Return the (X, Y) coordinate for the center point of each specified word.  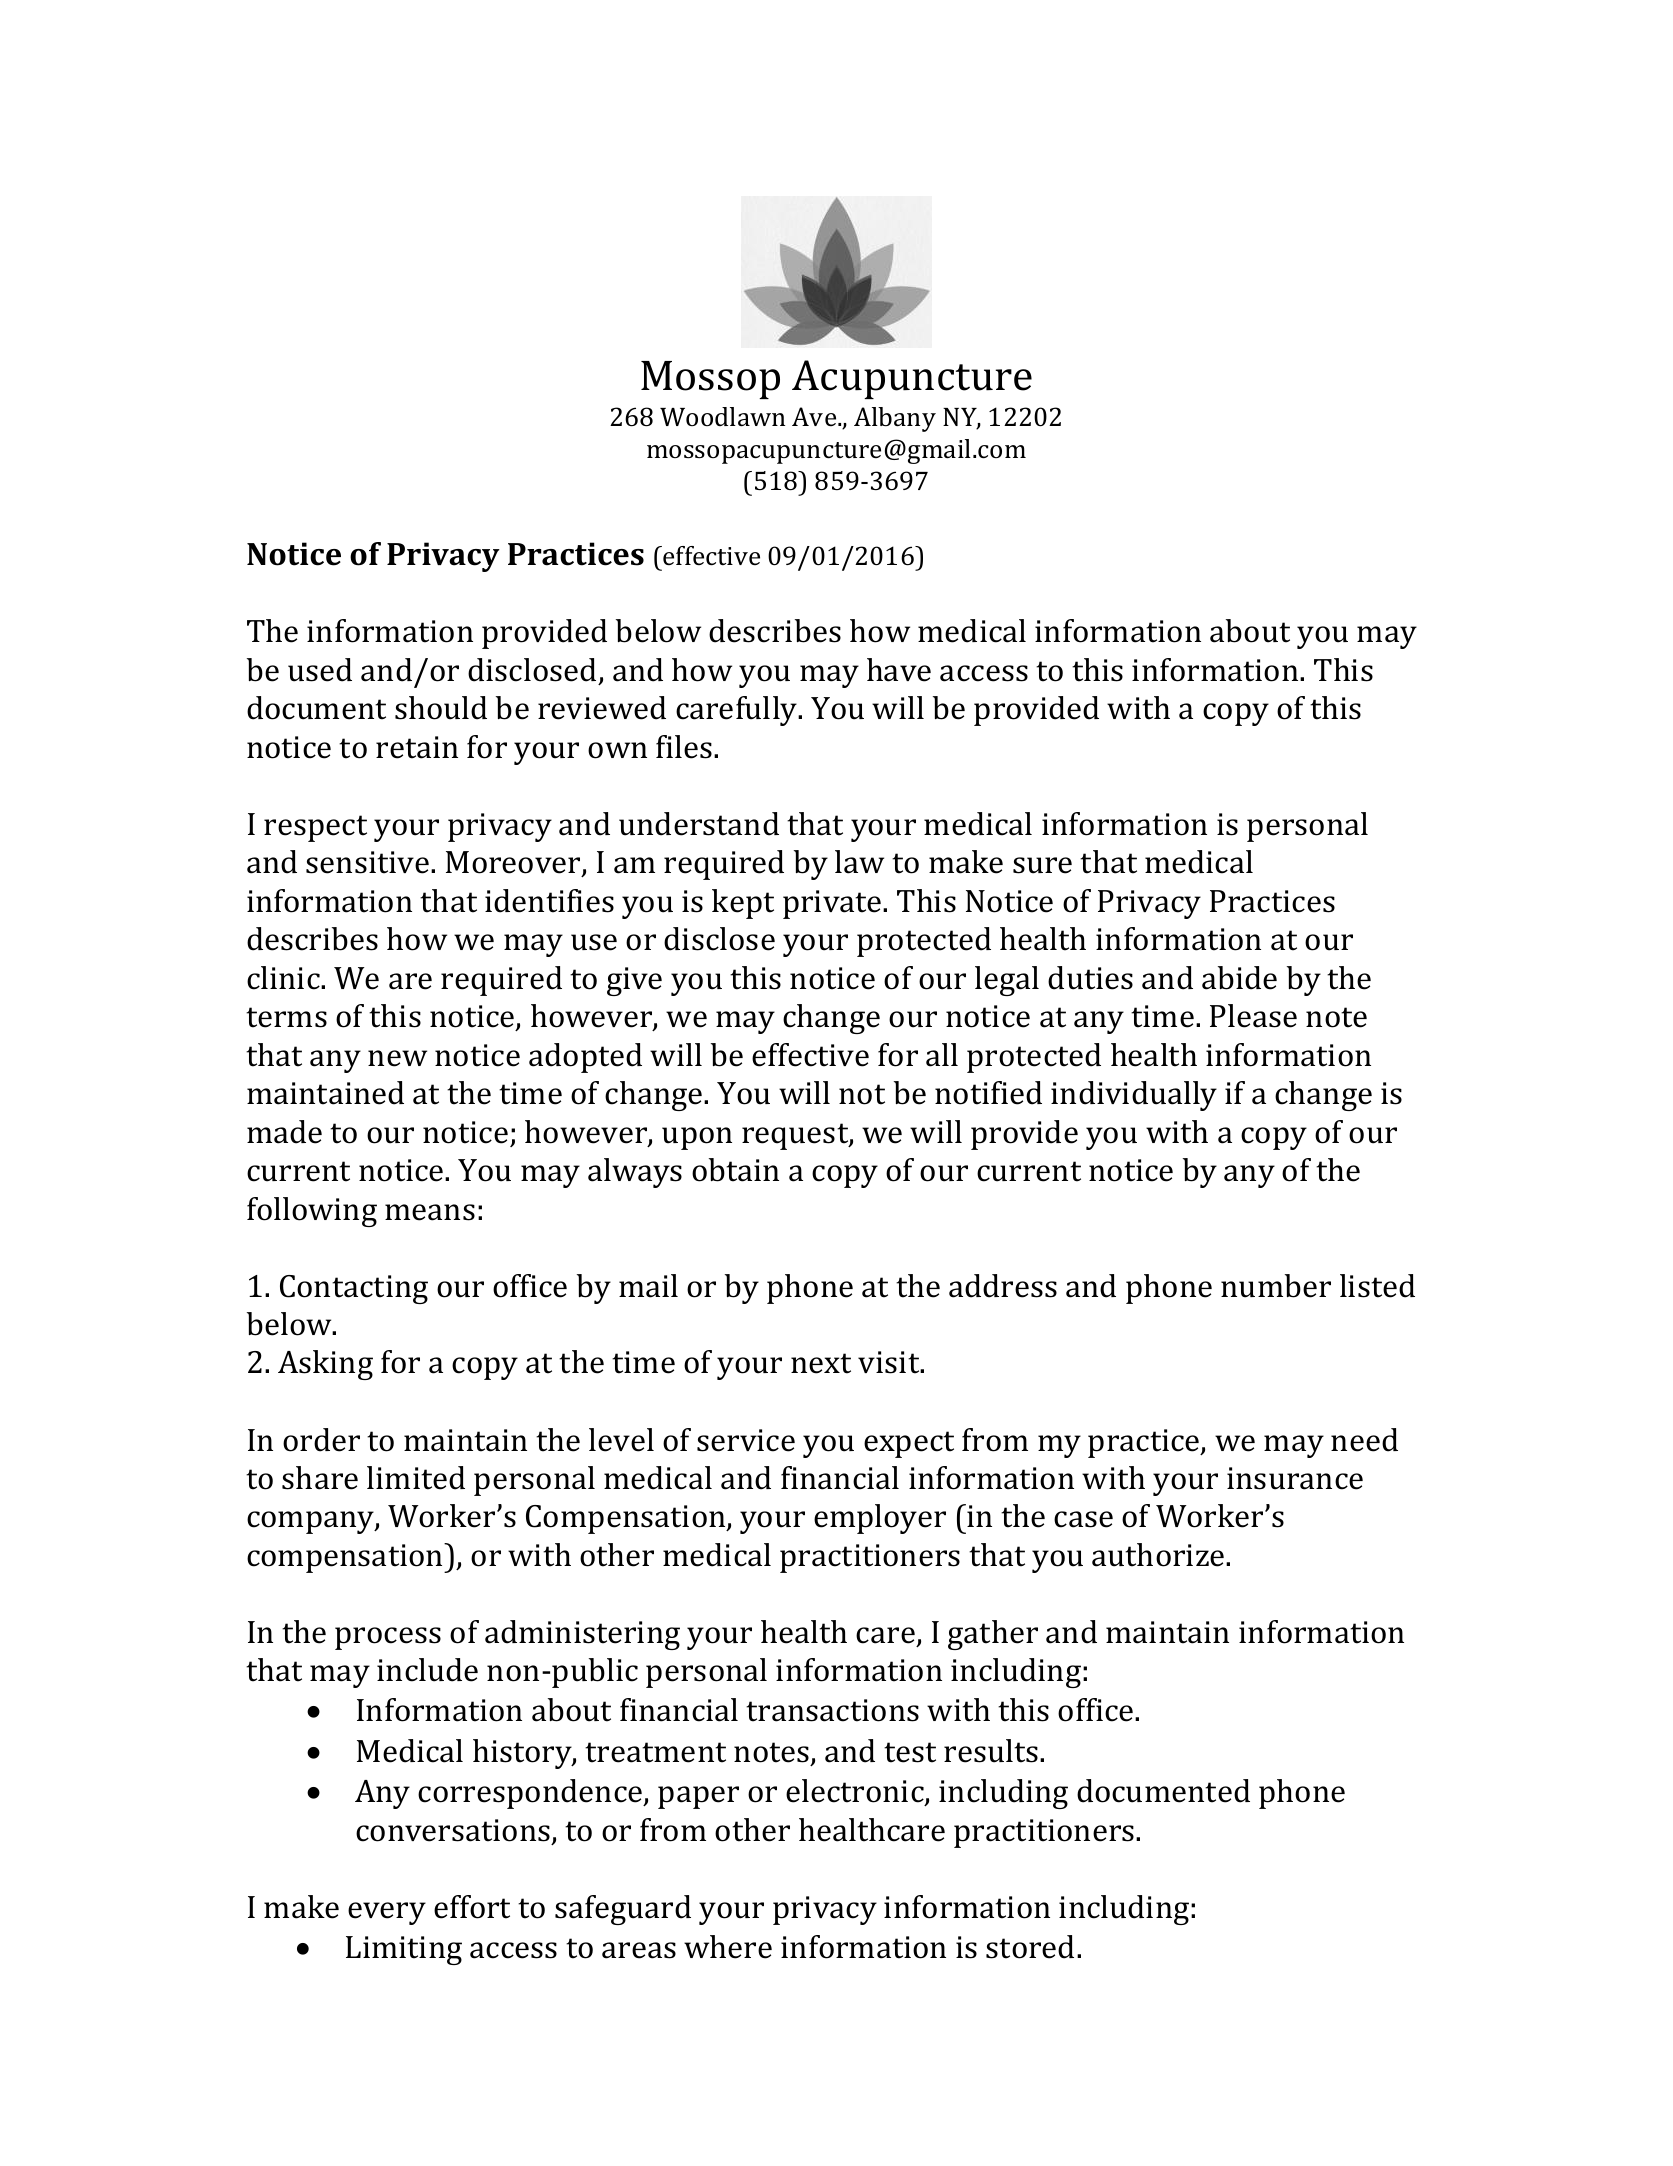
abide (1239, 978)
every (387, 1913)
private (833, 904)
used (320, 670)
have (899, 670)
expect (909, 1444)
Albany (895, 419)
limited (416, 1478)
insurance (1295, 1478)
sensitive (367, 862)
